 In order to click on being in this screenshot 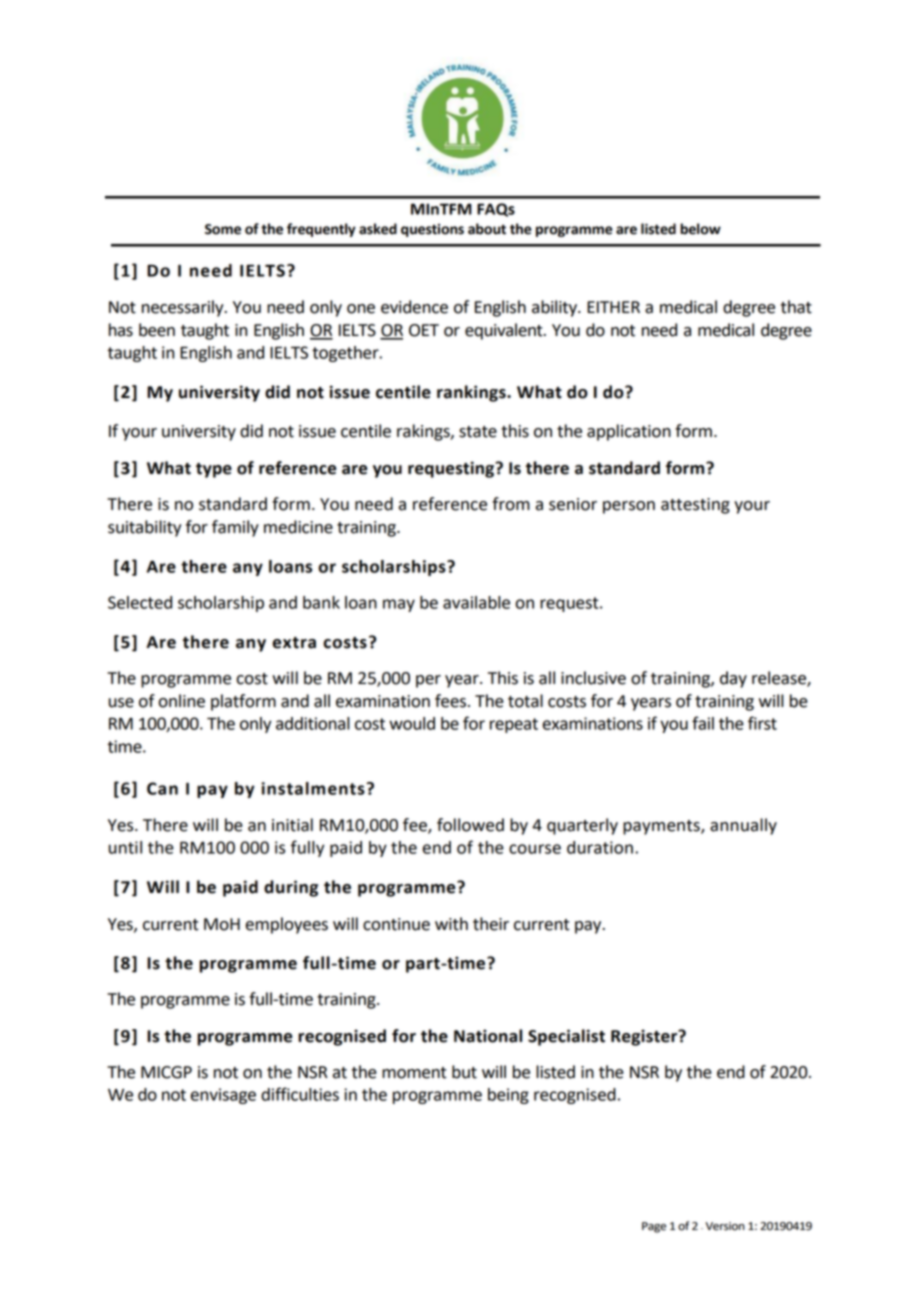, I will do `click(508, 1096)`.
